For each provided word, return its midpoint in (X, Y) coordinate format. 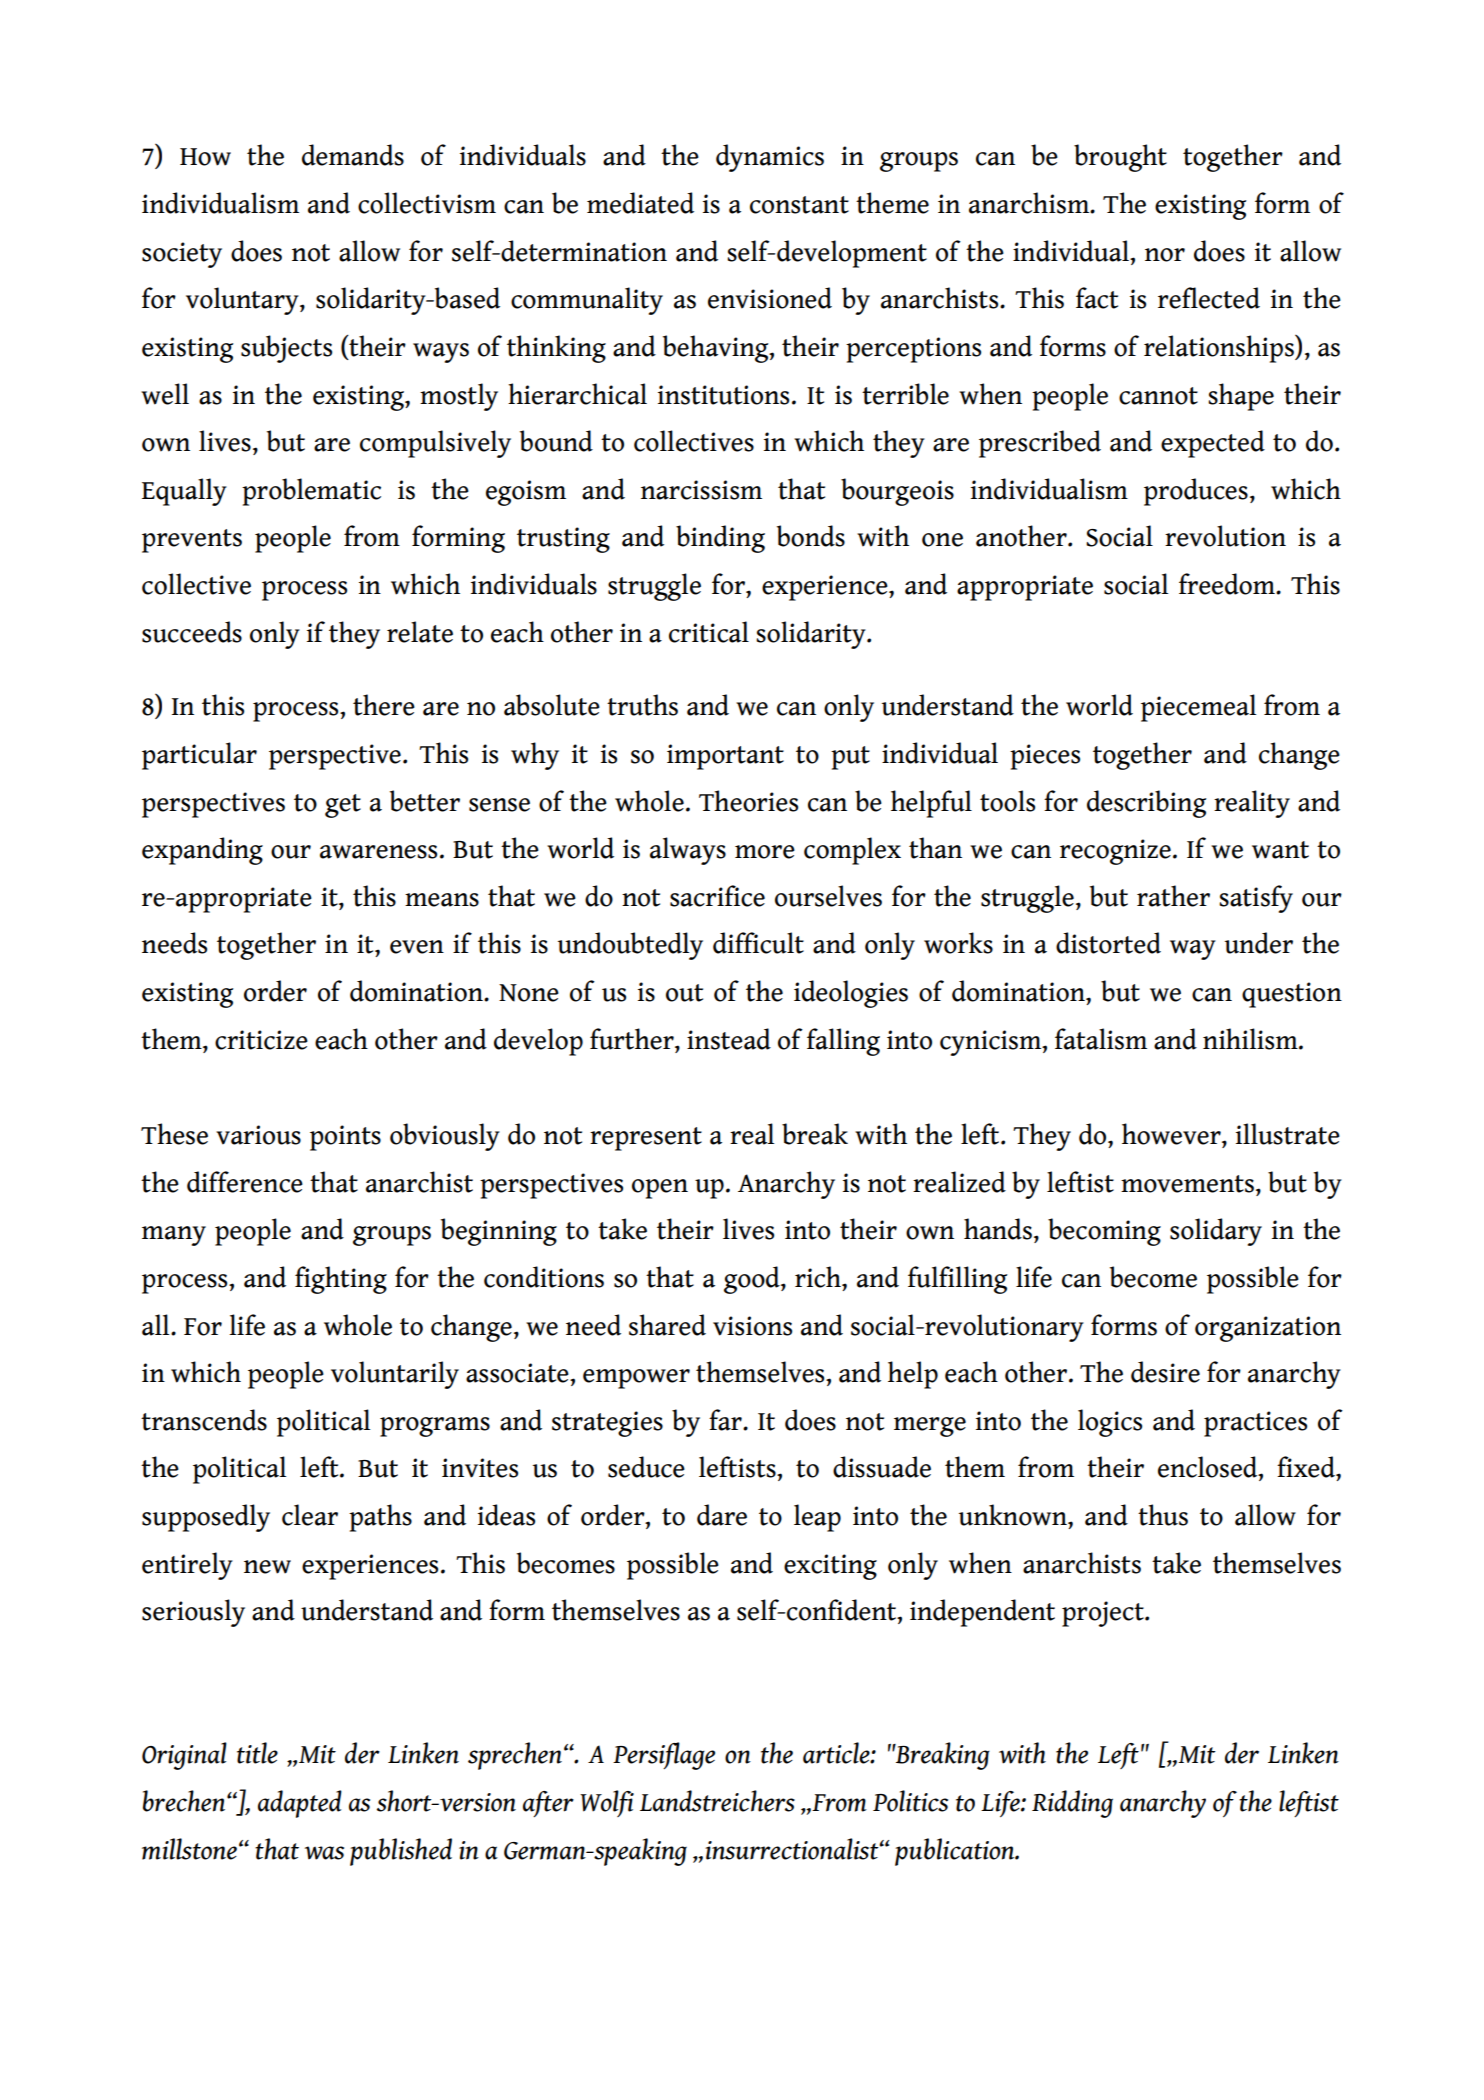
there (384, 705)
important (725, 757)
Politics (910, 1801)
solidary (1216, 1232)
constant (799, 205)
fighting (341, 1280)
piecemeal (1198, 708)
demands (353, 155)
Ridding (1072, 1804)
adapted (300, 1804)
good (753, 1280)
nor (1165, 255)
